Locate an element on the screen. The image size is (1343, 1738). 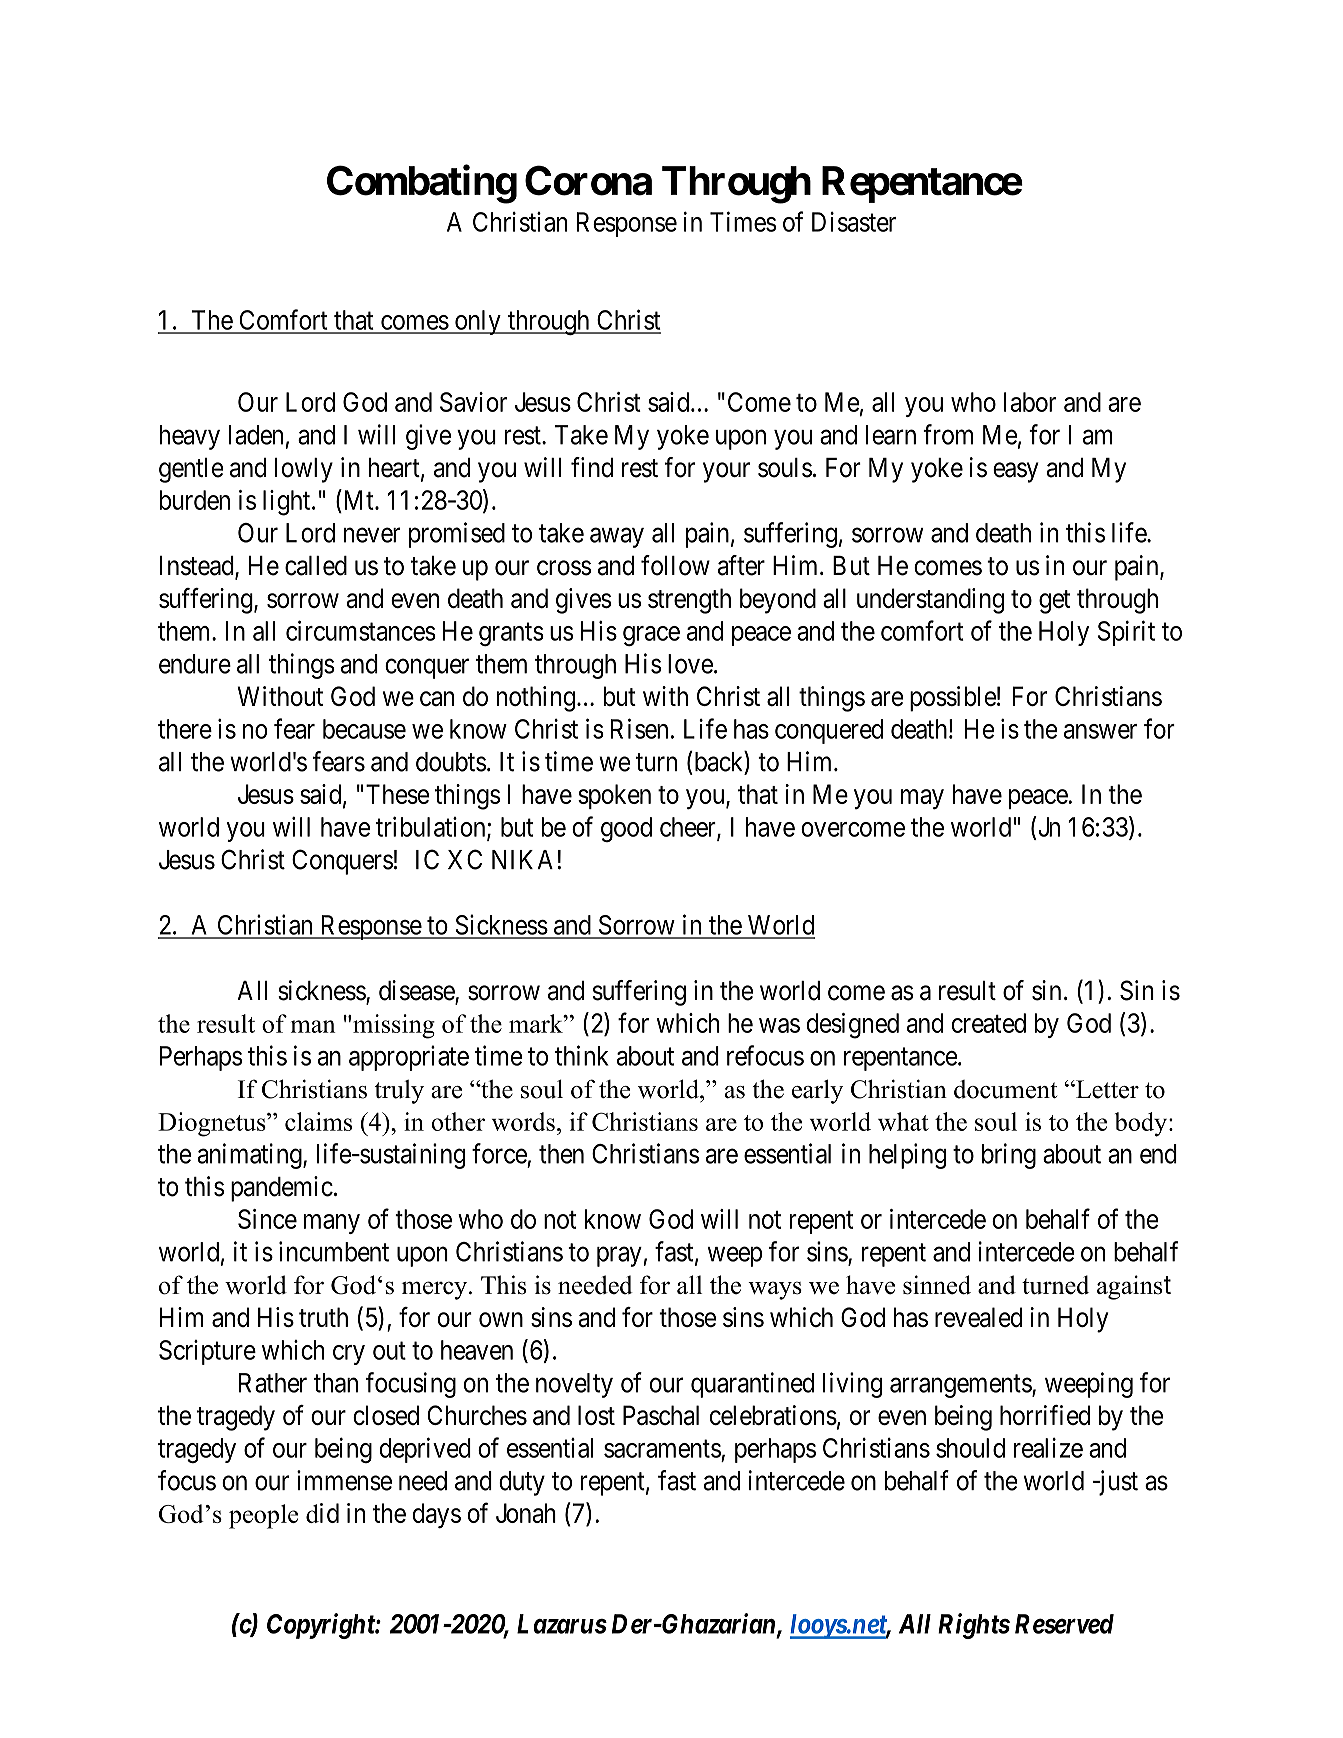
Corona is located at coordinates (588, 180).
